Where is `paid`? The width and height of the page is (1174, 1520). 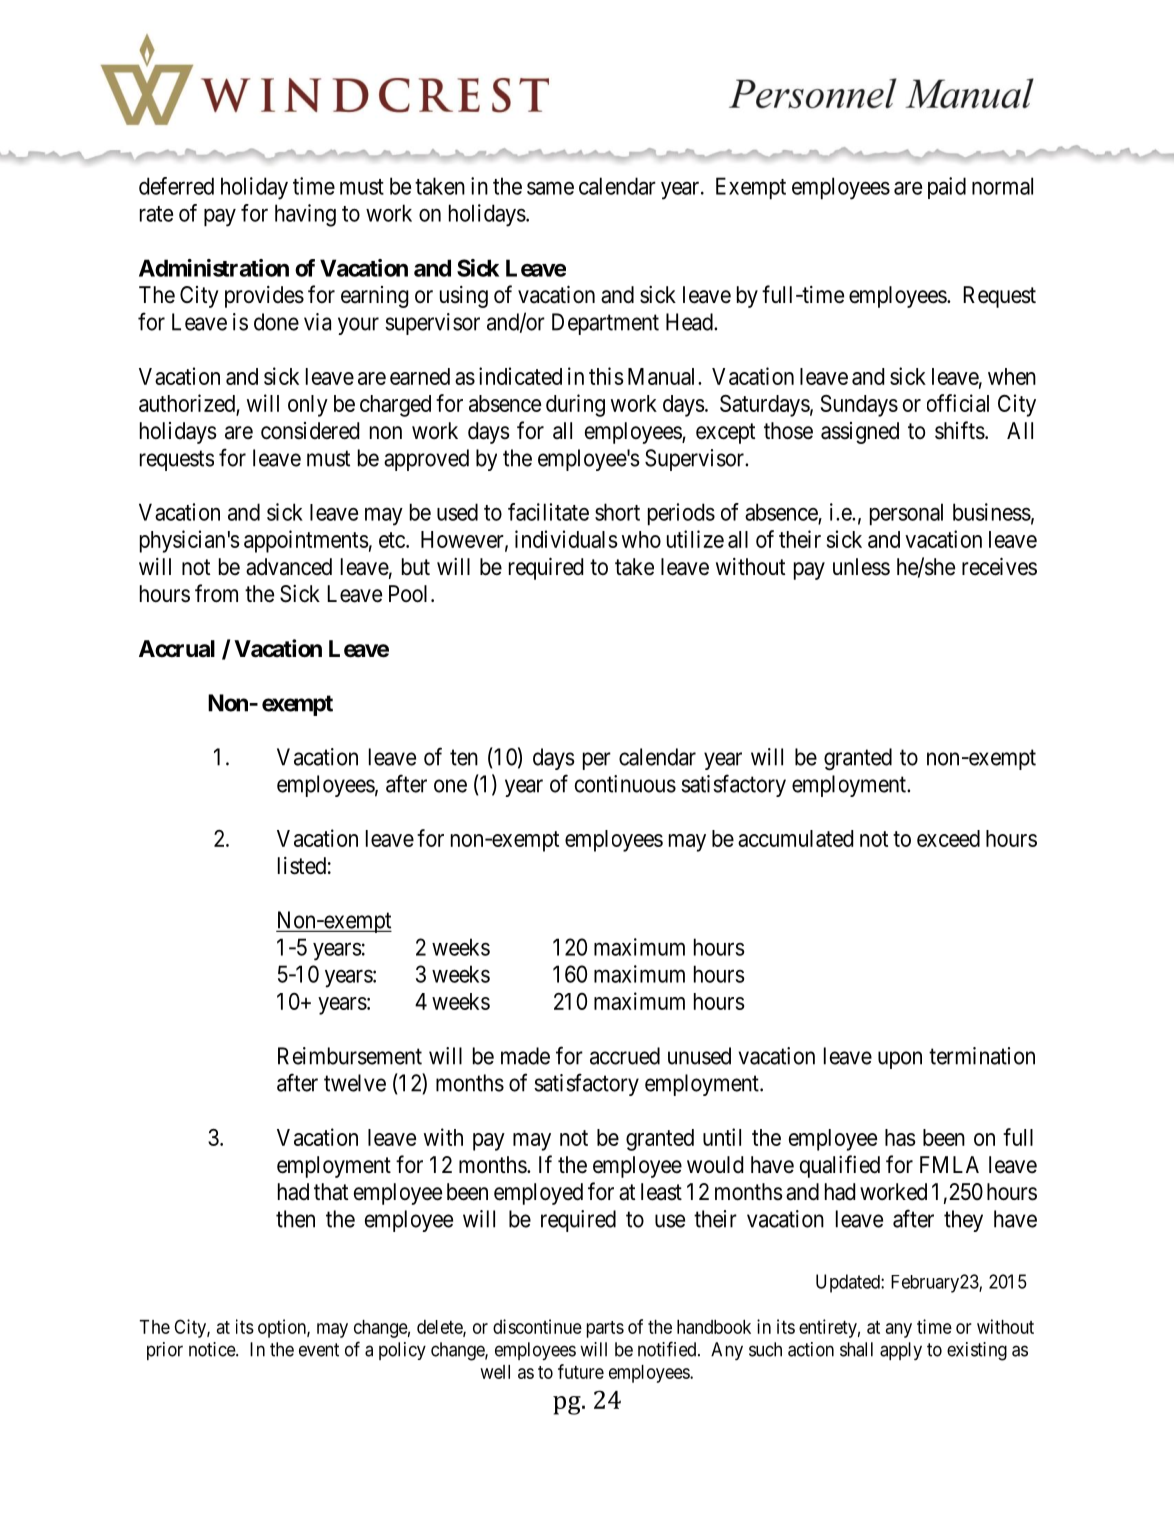 paid is located at coordinates (947, 188).
